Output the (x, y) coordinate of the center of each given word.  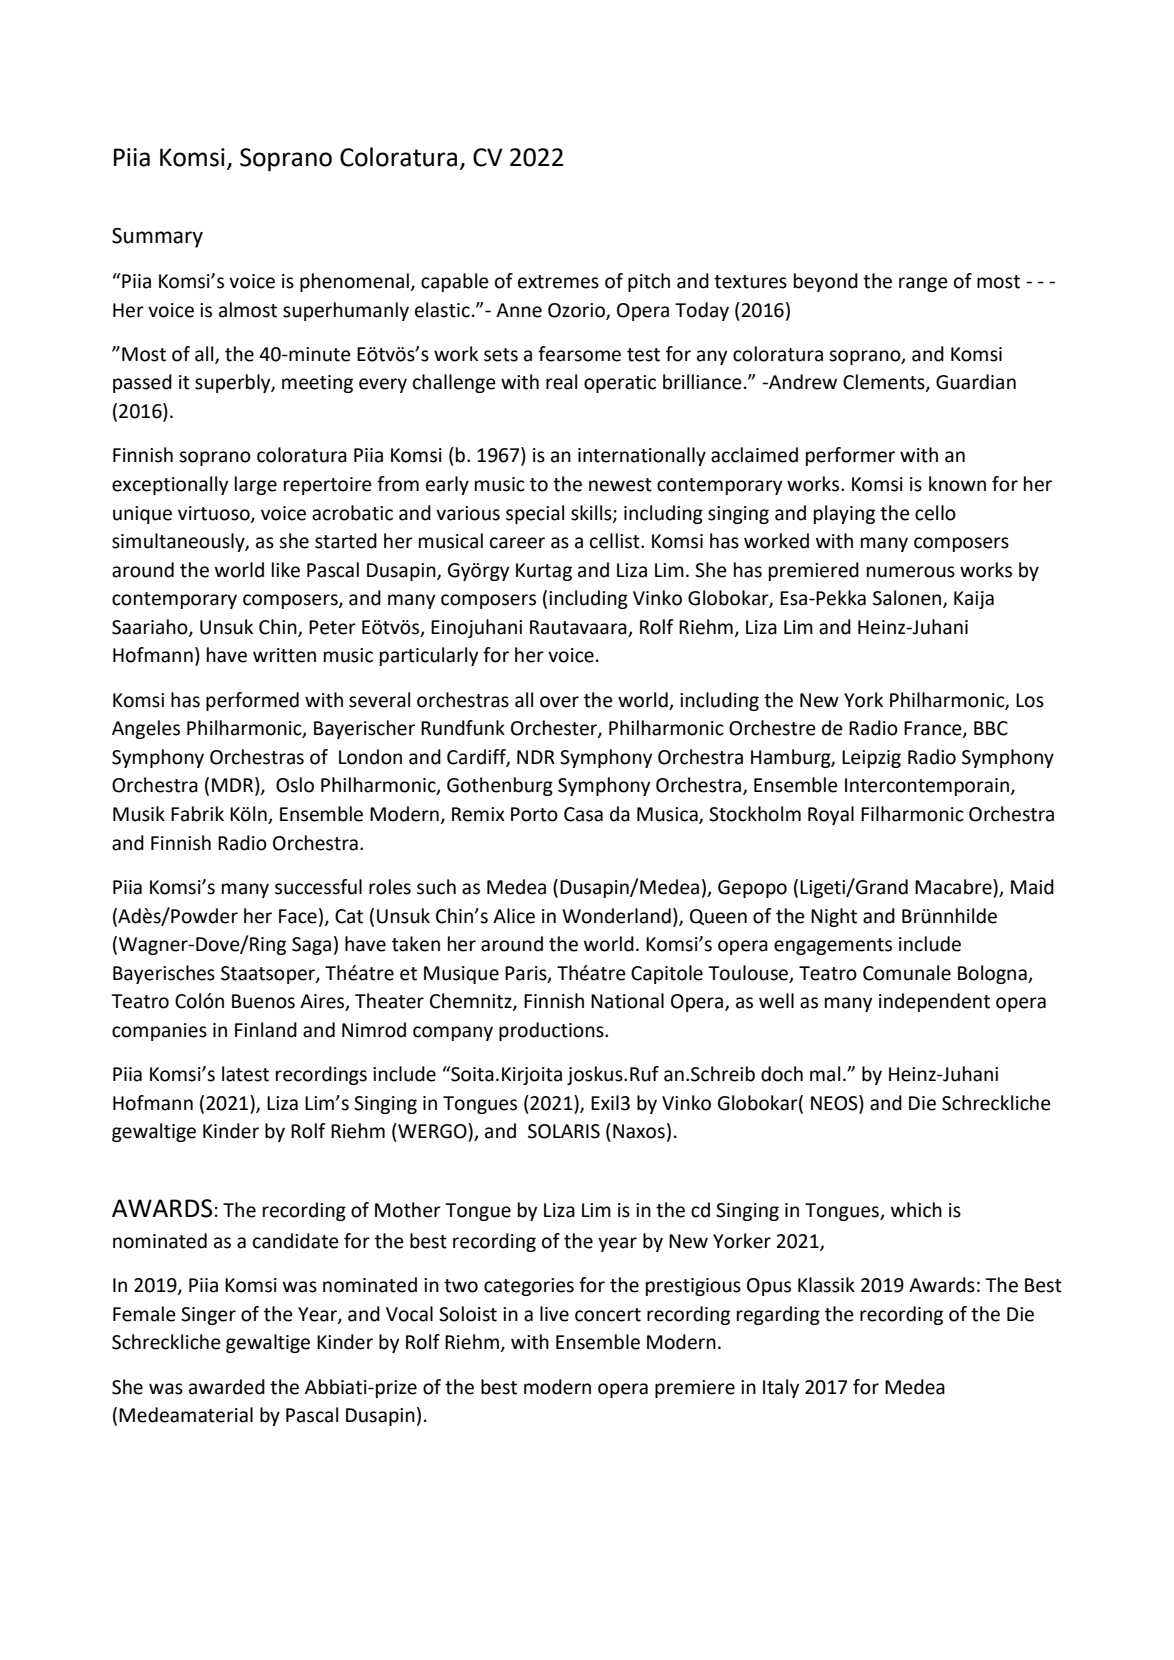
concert (608, 1315)
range (923, 284)
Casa (583, 814)
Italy (781, 1388)
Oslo (295, 785)
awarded (227, 1387)
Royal (831, 815)
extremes (558, 282)
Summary (157, 238)
